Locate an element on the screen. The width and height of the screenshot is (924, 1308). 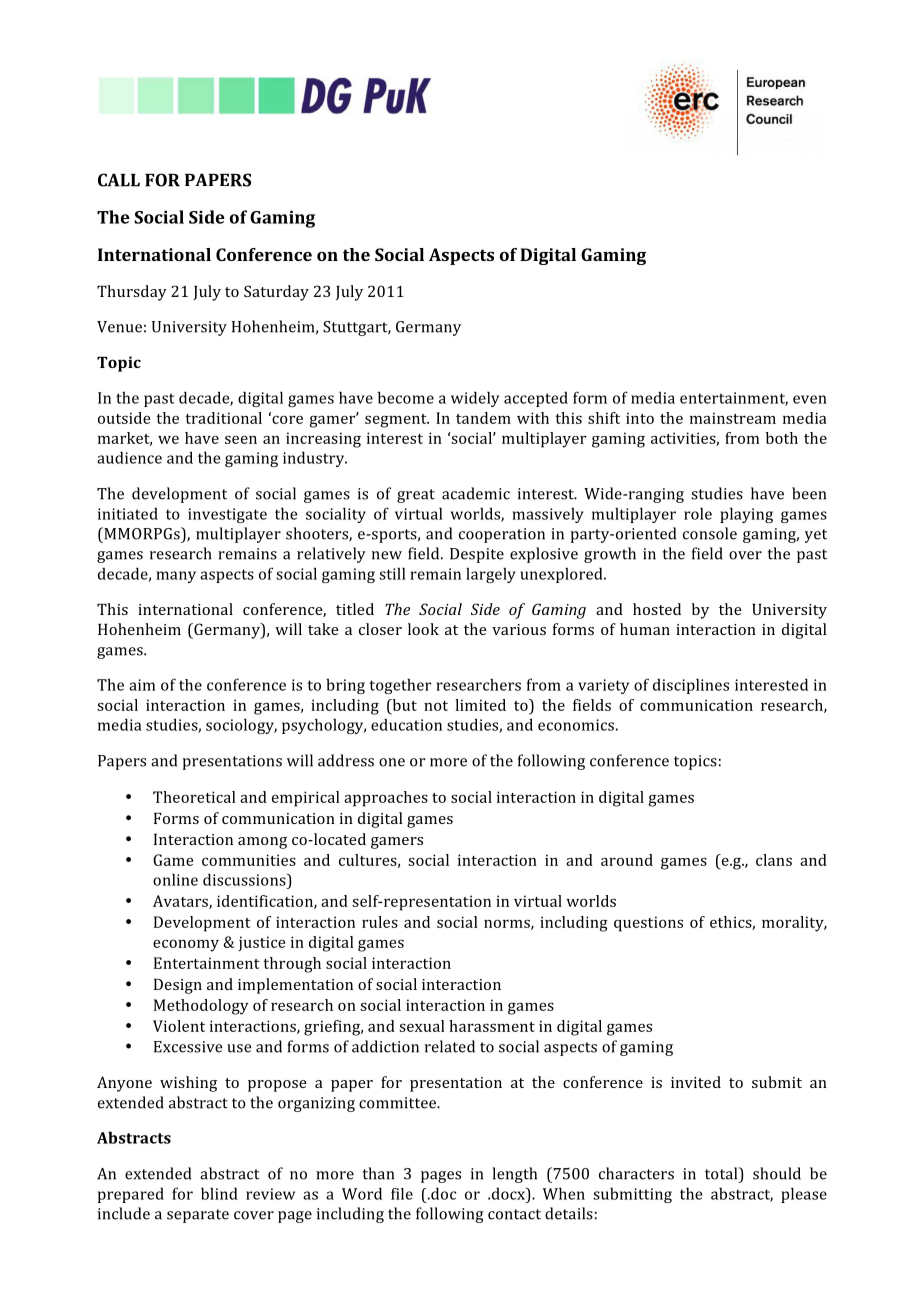
academic is located at coordinates (476, 493).
